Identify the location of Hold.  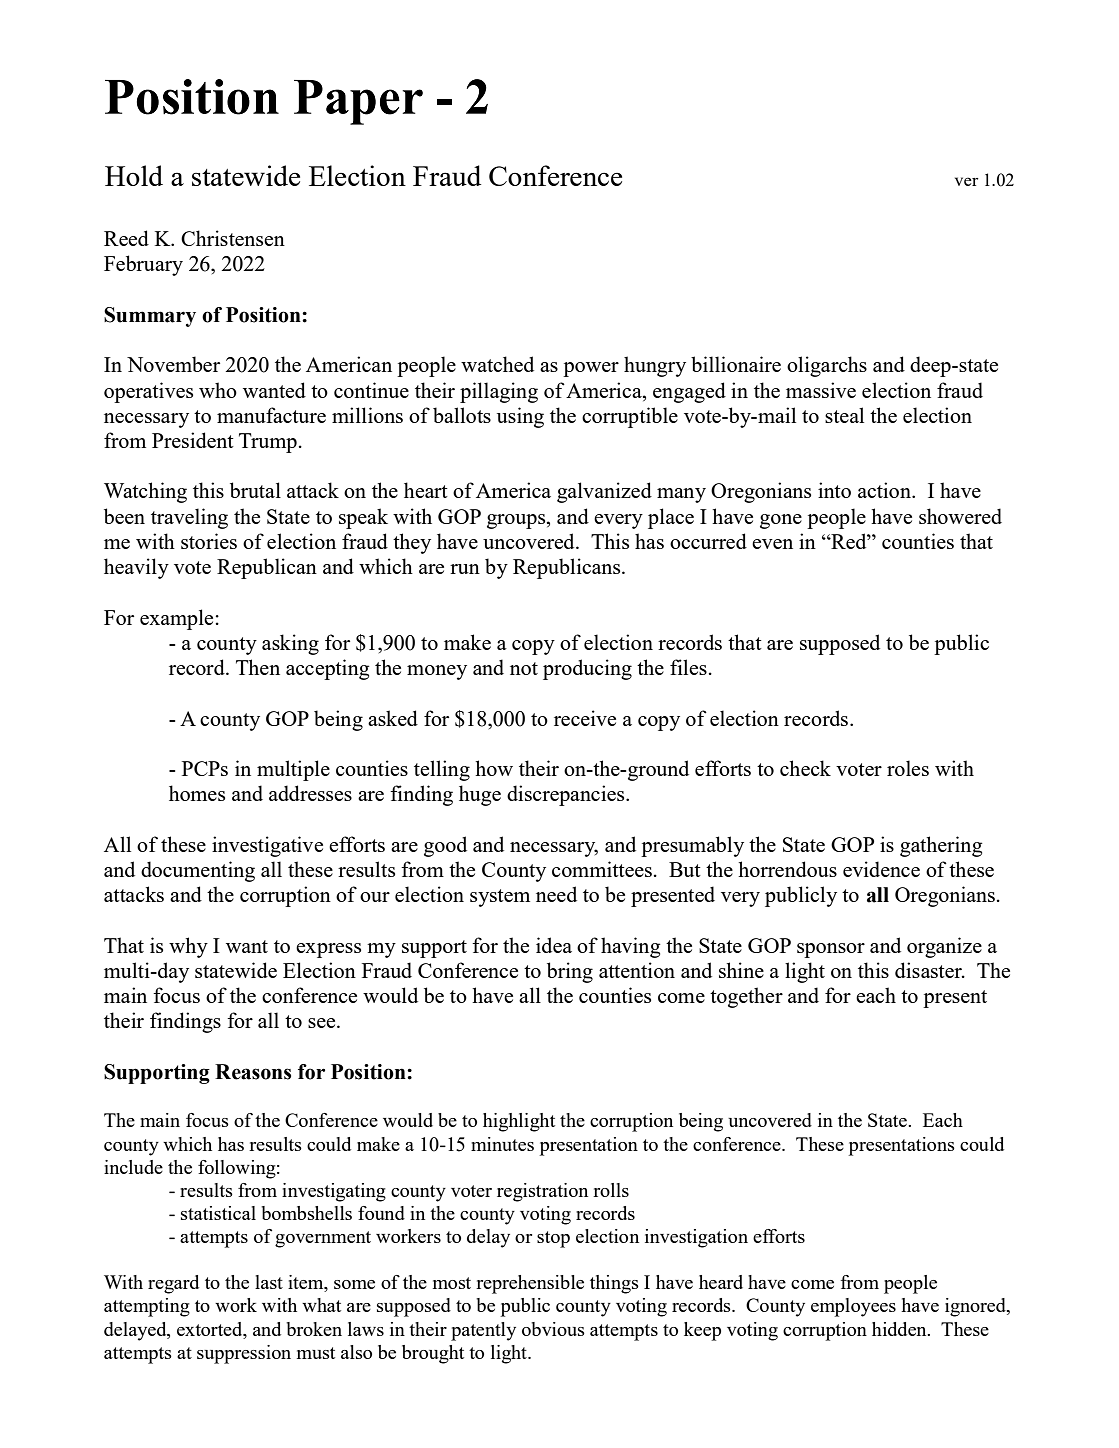
(134, 175).
